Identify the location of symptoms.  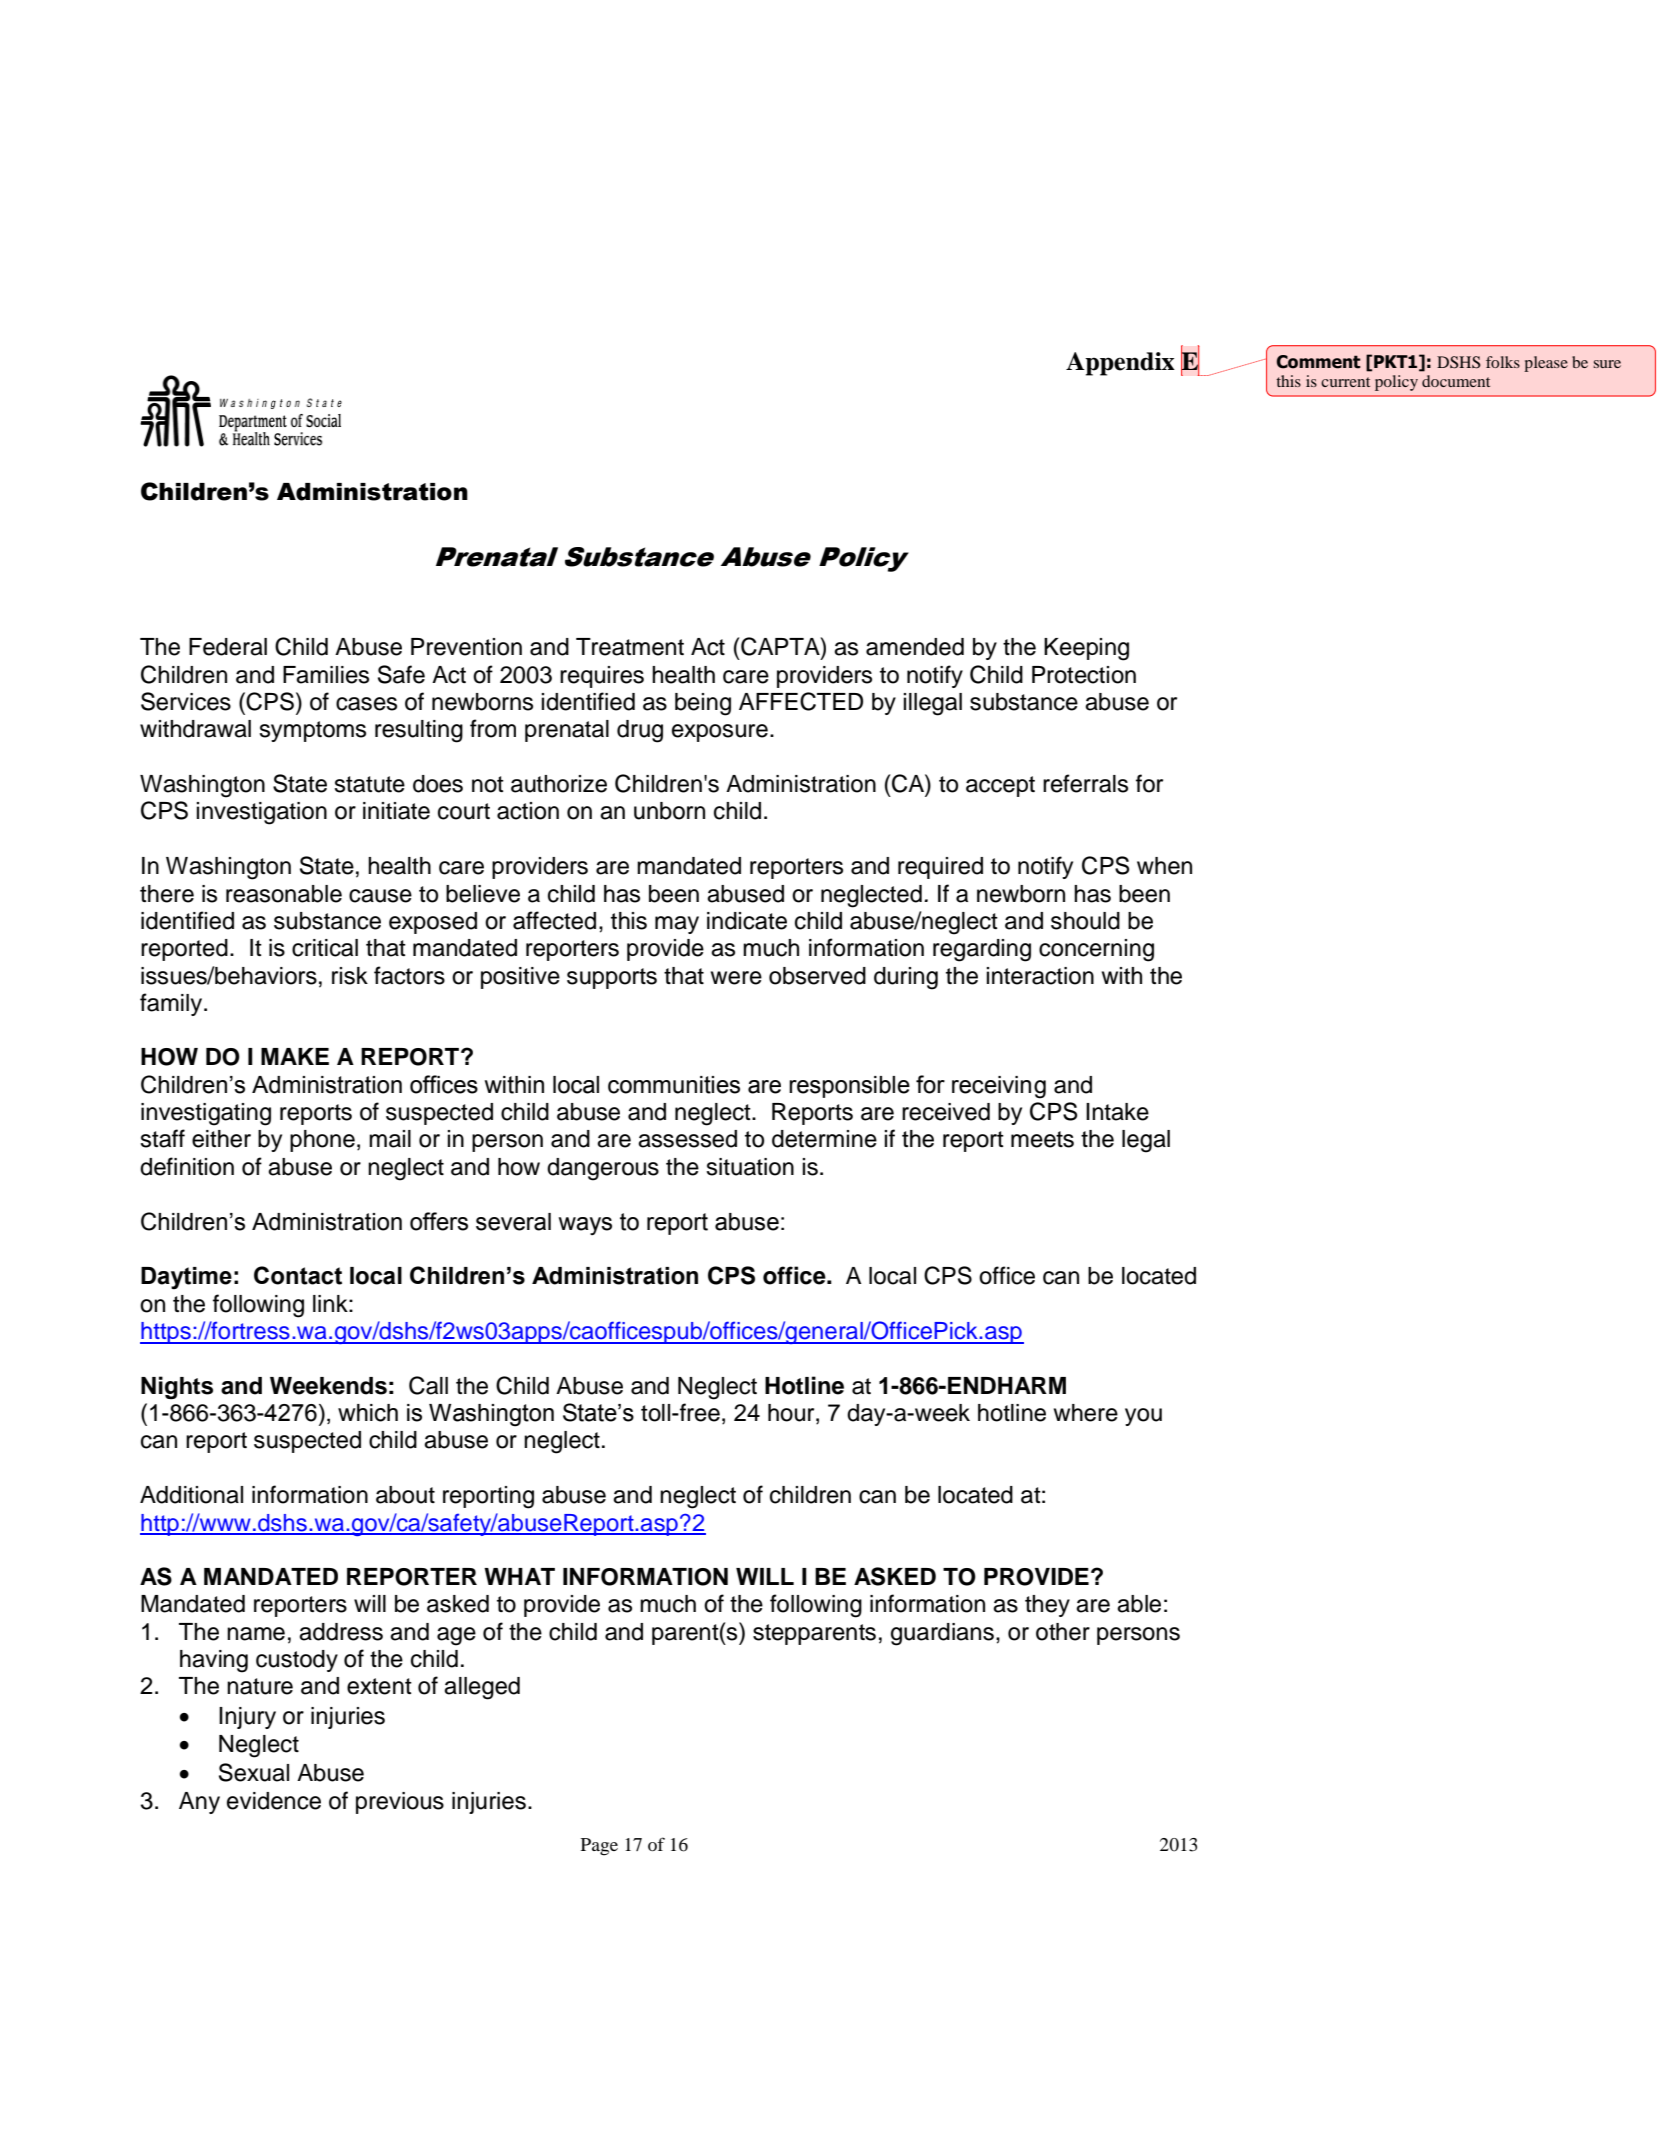
(312, 731).
